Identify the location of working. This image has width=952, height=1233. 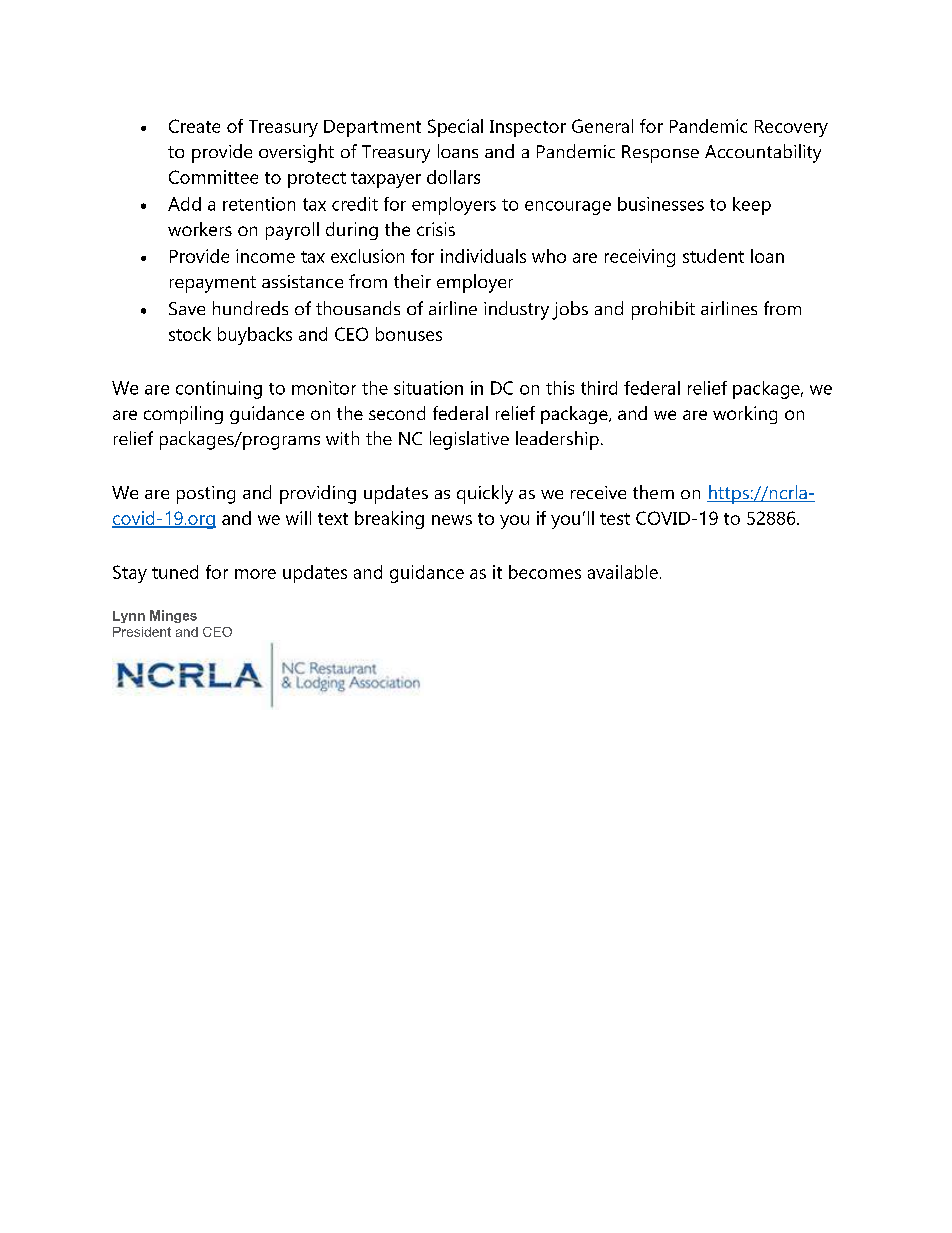
(745, 415).
